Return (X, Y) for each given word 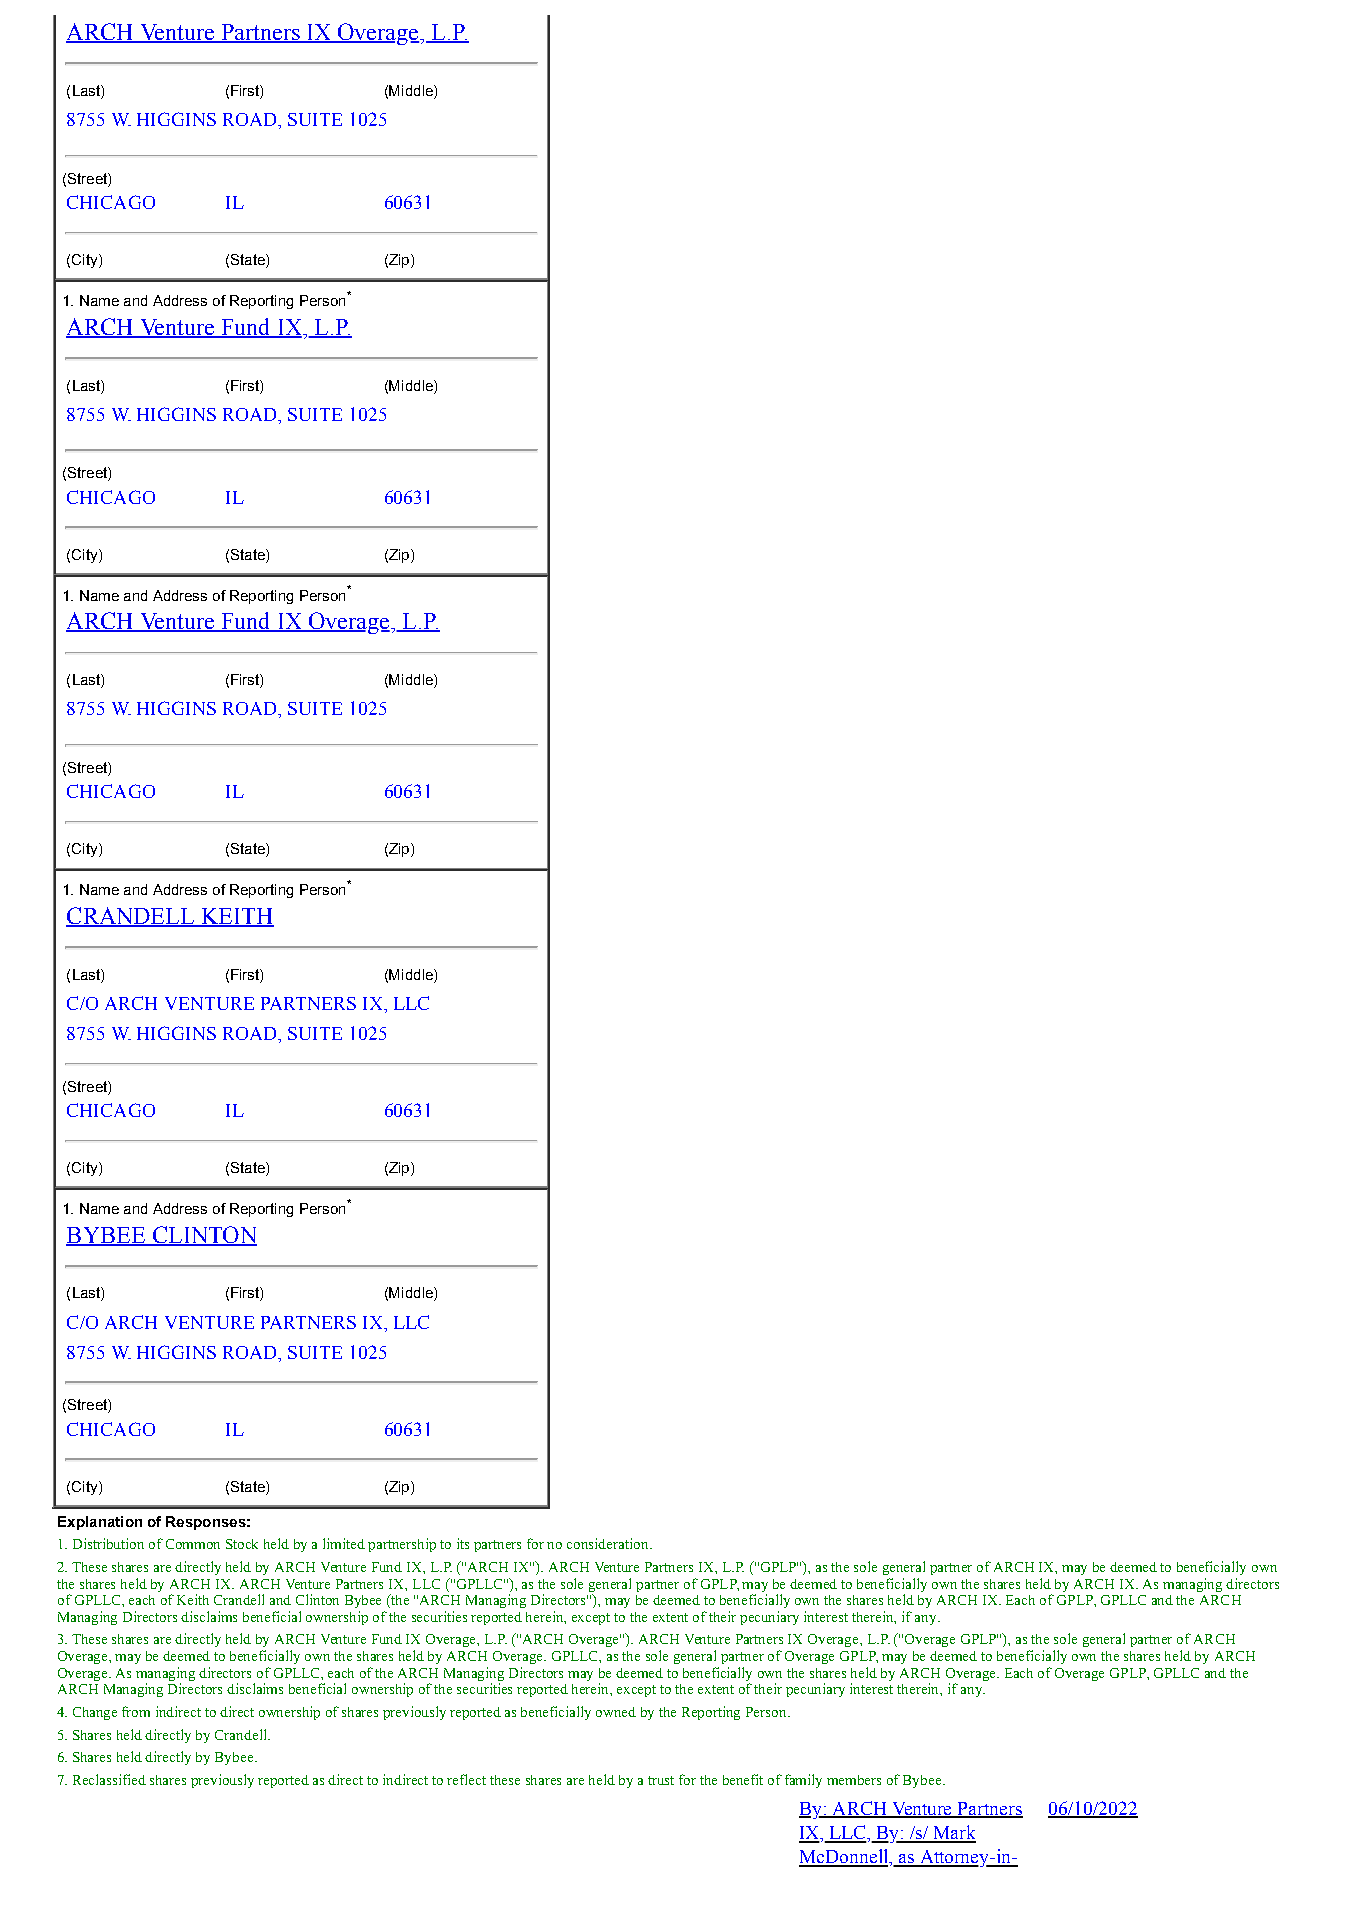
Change (95, 1713)
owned (616, 1712)
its (463, 1543)
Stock (242, 1544)
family (803, 1781)
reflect (466, 1779)
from (136, 1711)
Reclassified (109, 1779)
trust (661, 1780)
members (854, 1780)
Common (193, 1544)
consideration (609, 1543)
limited (344, 1543)
